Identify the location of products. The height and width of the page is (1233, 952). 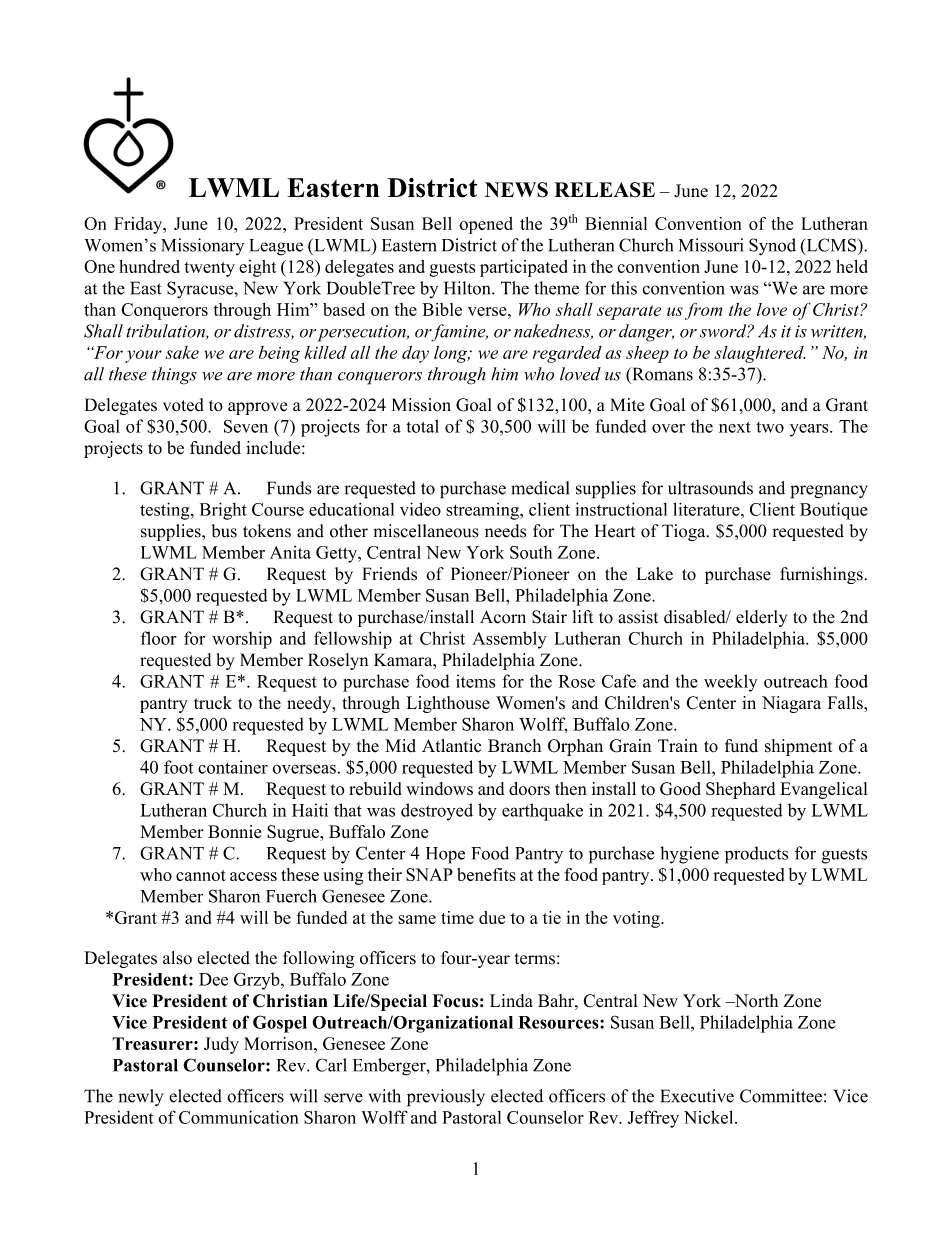
(756, 855).
